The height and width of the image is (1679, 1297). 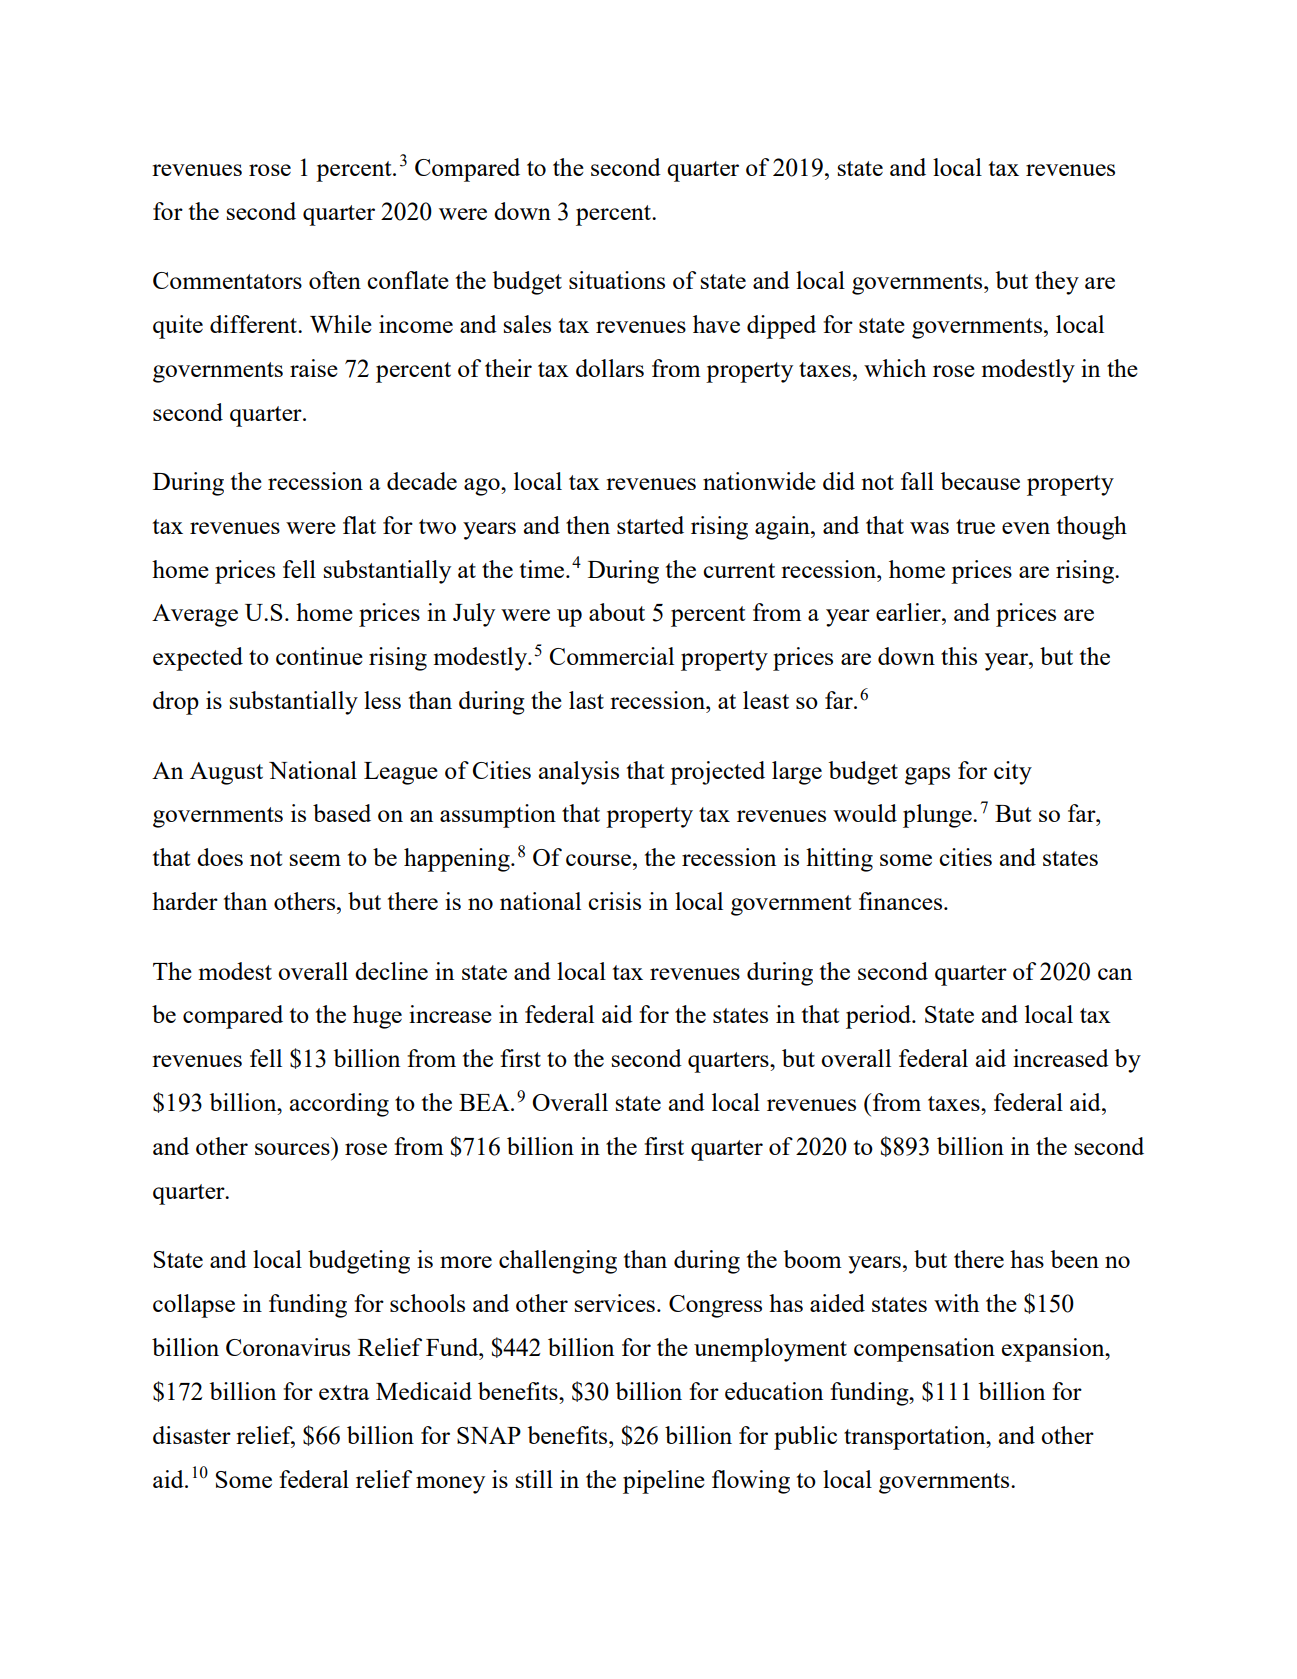 What do you see at coordinates (909, 612) in the image?
I see `earlier` at bounding box center [909, 612].
